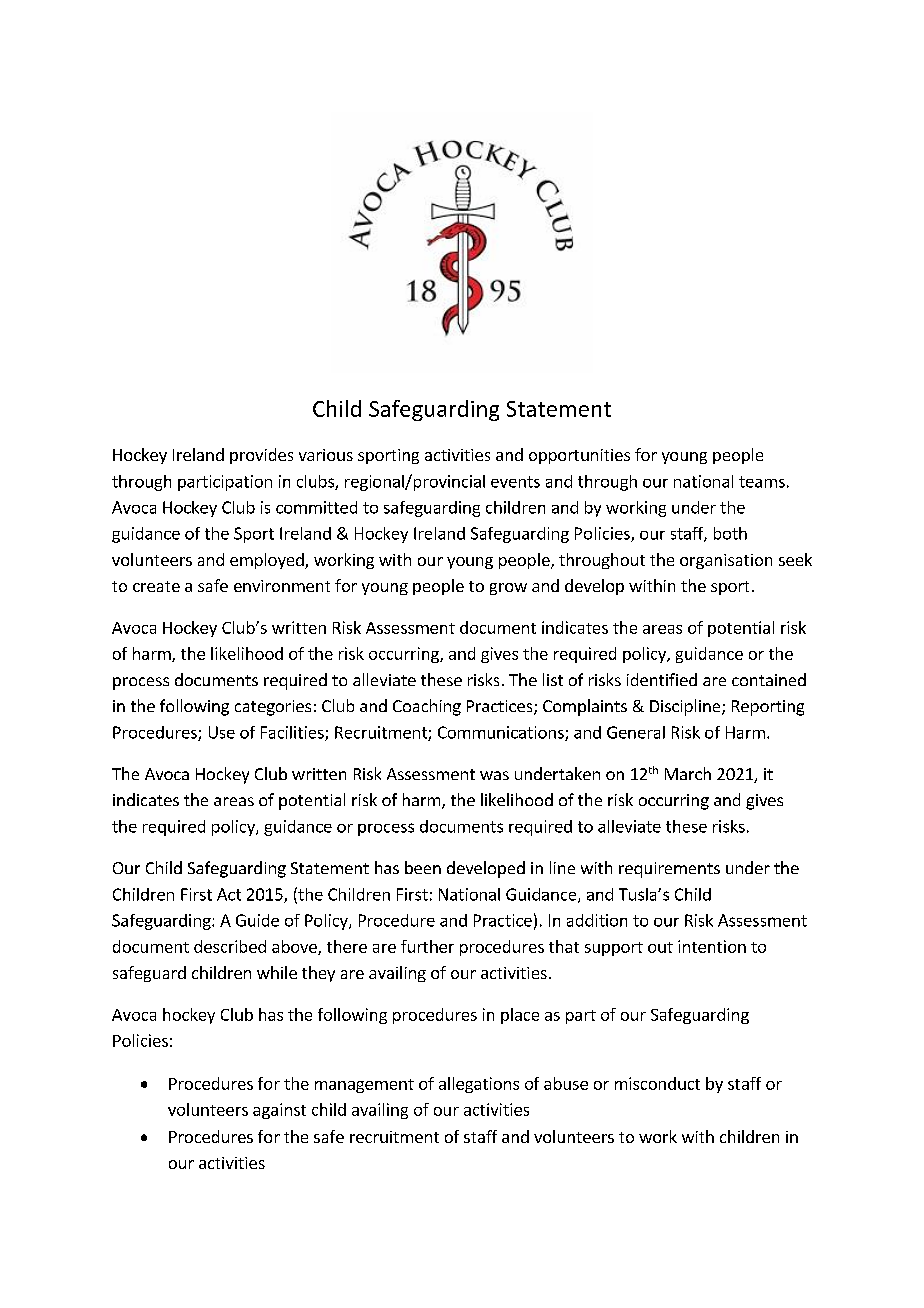 The image size is (924, 1308). I want to click on allegations, so click(479, 1085).
